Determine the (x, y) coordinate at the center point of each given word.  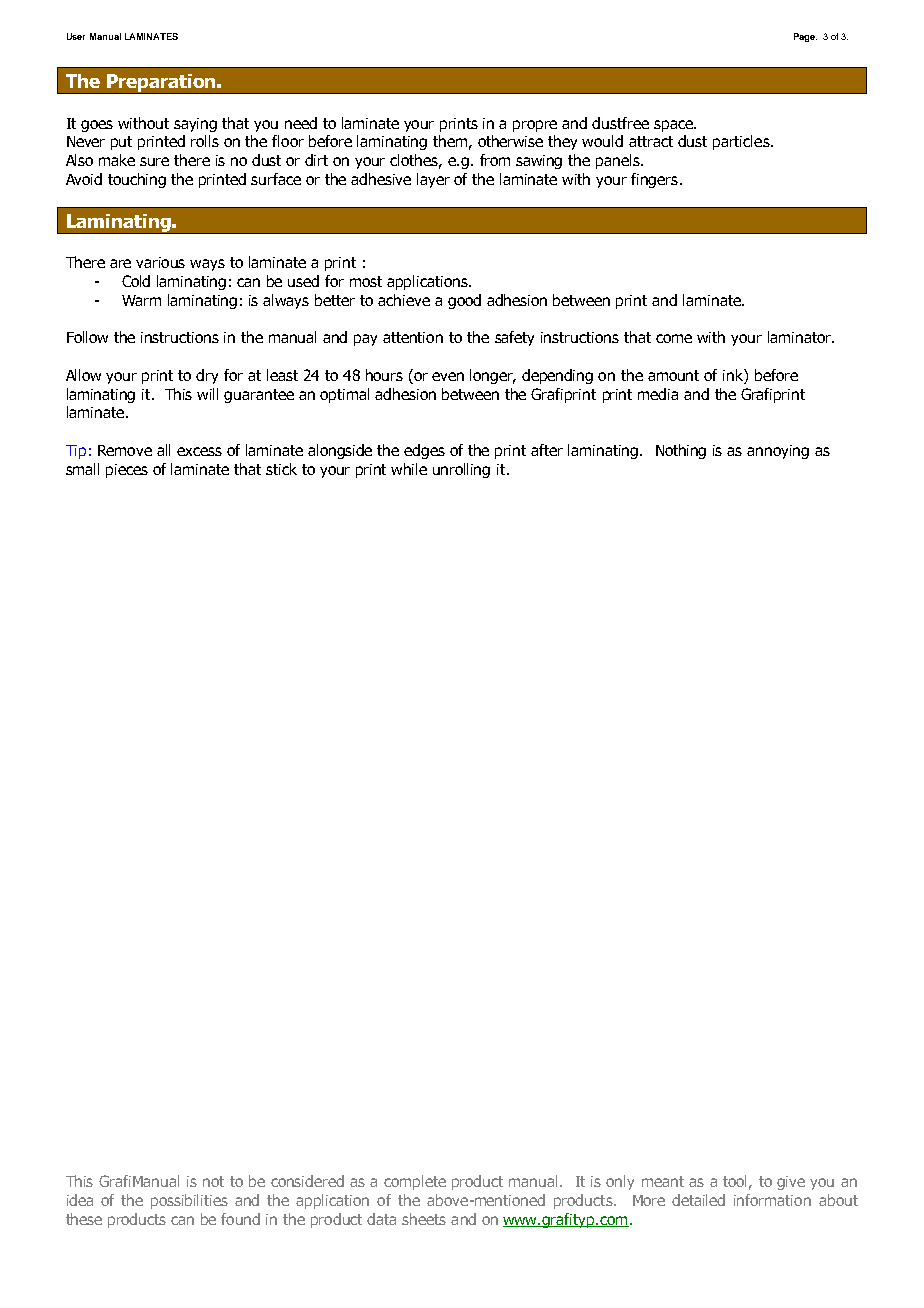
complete (415, 1182)
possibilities (189, 1201)
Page (805, 37)
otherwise (510, 141)
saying (195, 125)
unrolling (461, 470)
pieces (127, 471)
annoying (778, 452)
